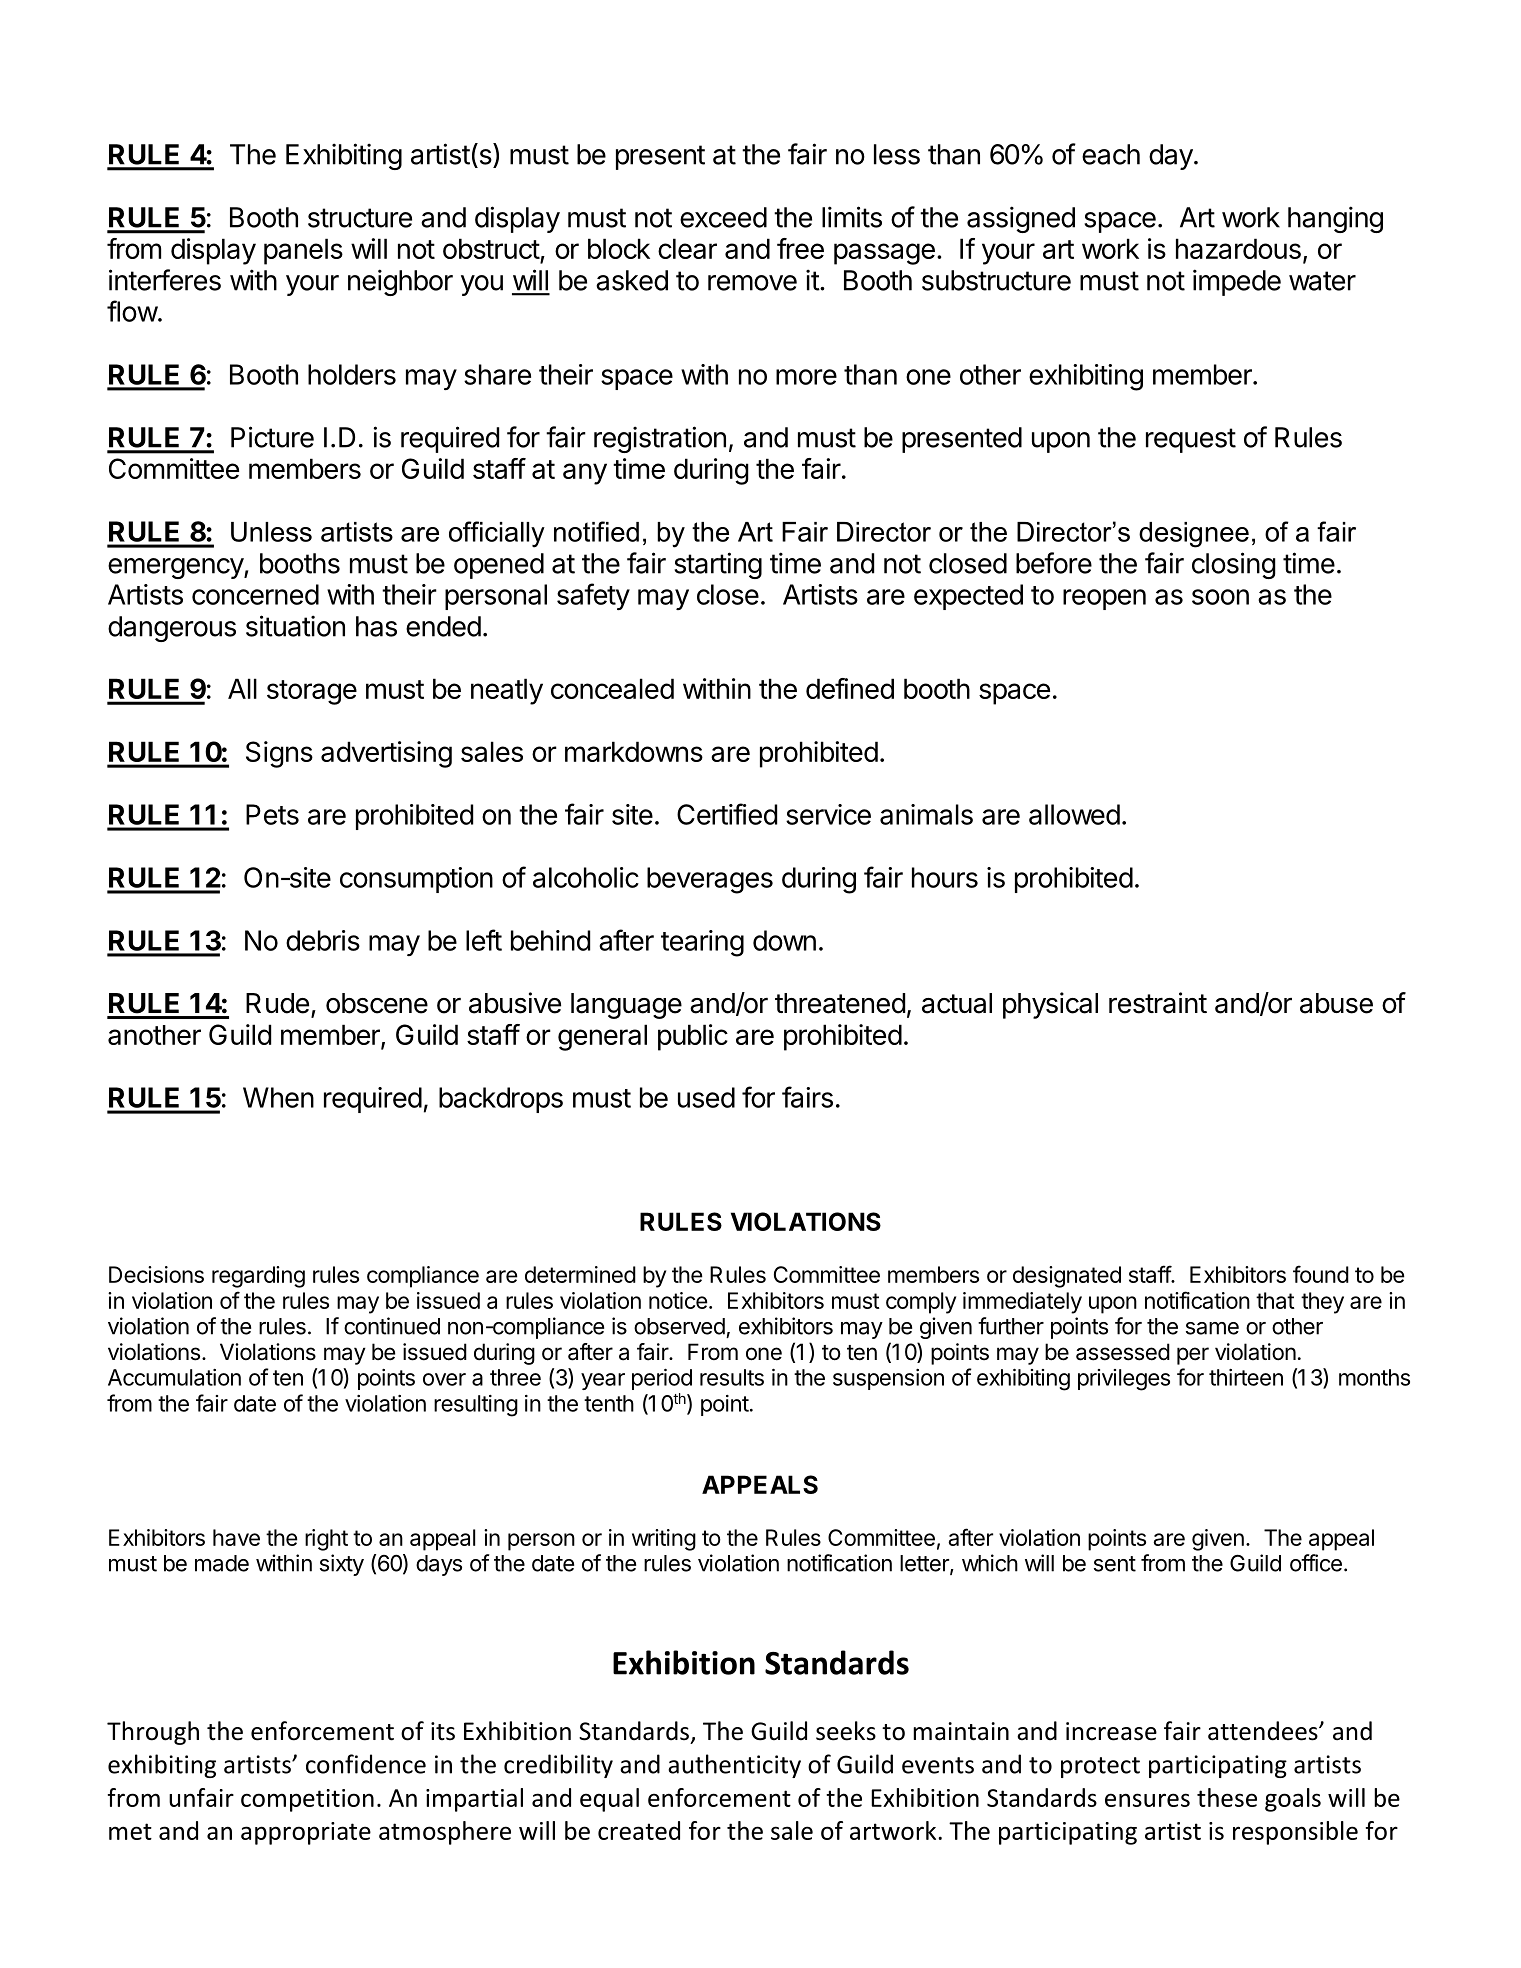  I want to click on Signs, so click(279, 754).
